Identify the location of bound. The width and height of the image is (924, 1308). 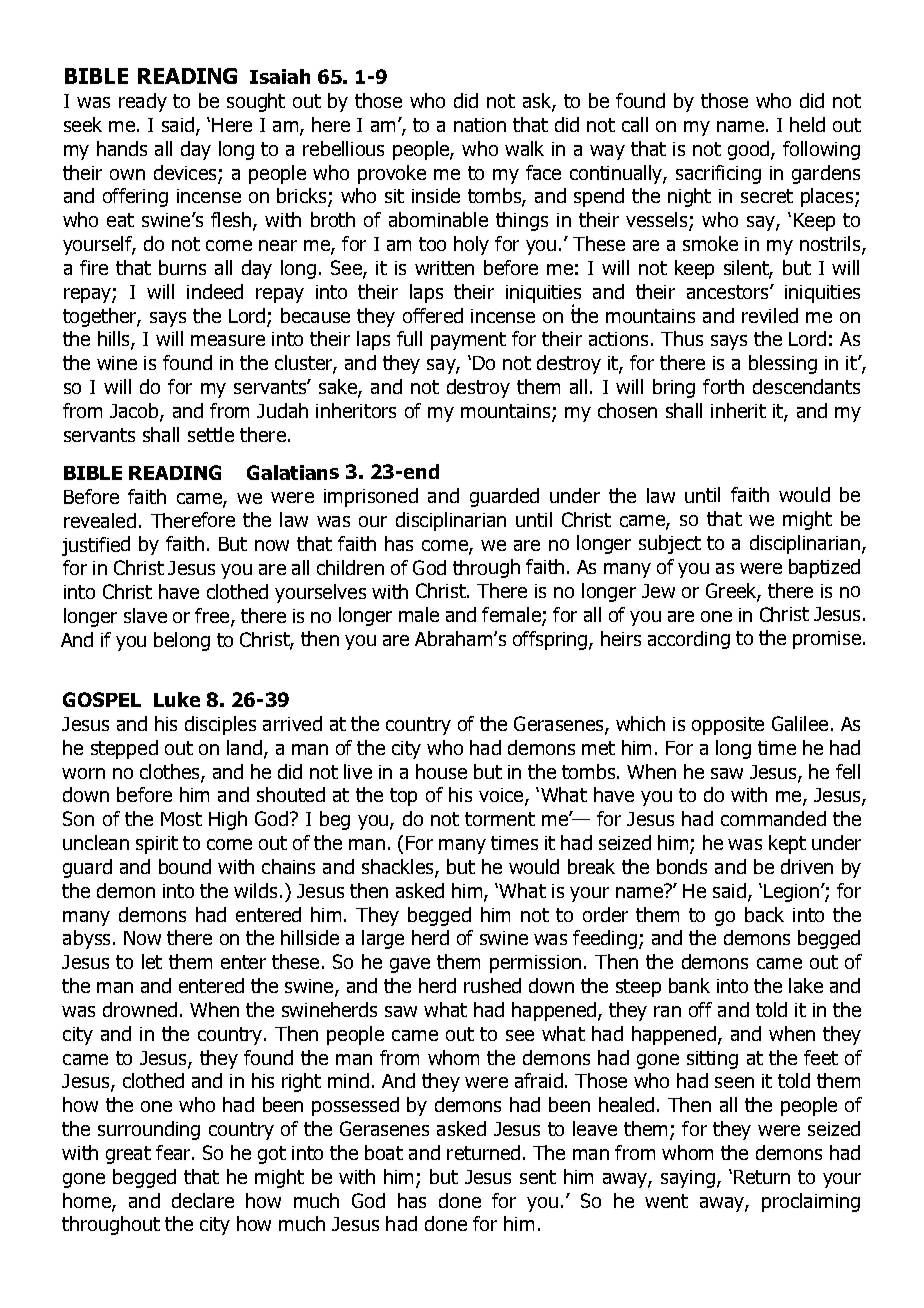
(185, 866).
